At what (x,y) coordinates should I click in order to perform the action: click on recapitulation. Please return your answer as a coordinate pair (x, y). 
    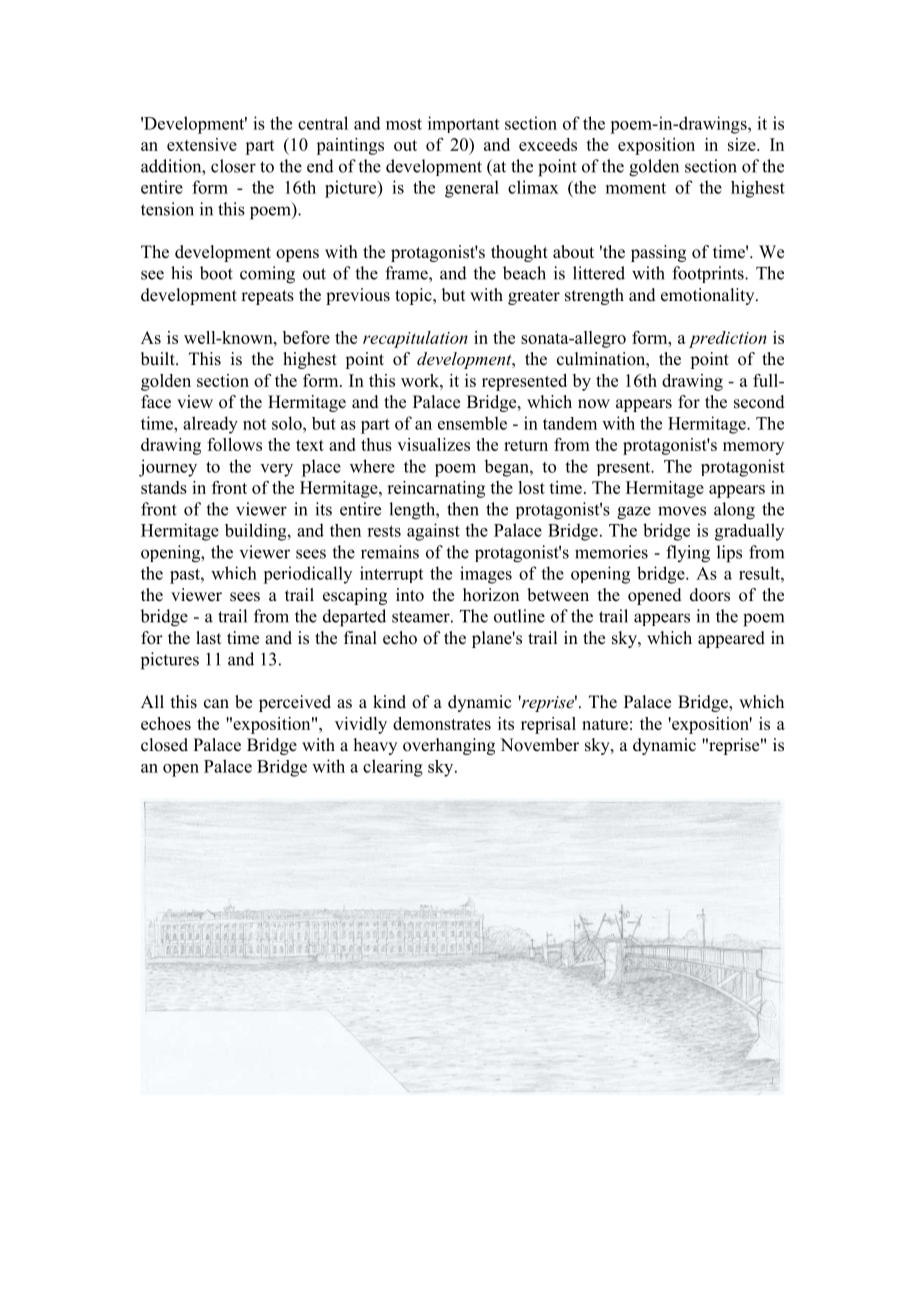
    Looking at the image, I should click on (415, 339).
